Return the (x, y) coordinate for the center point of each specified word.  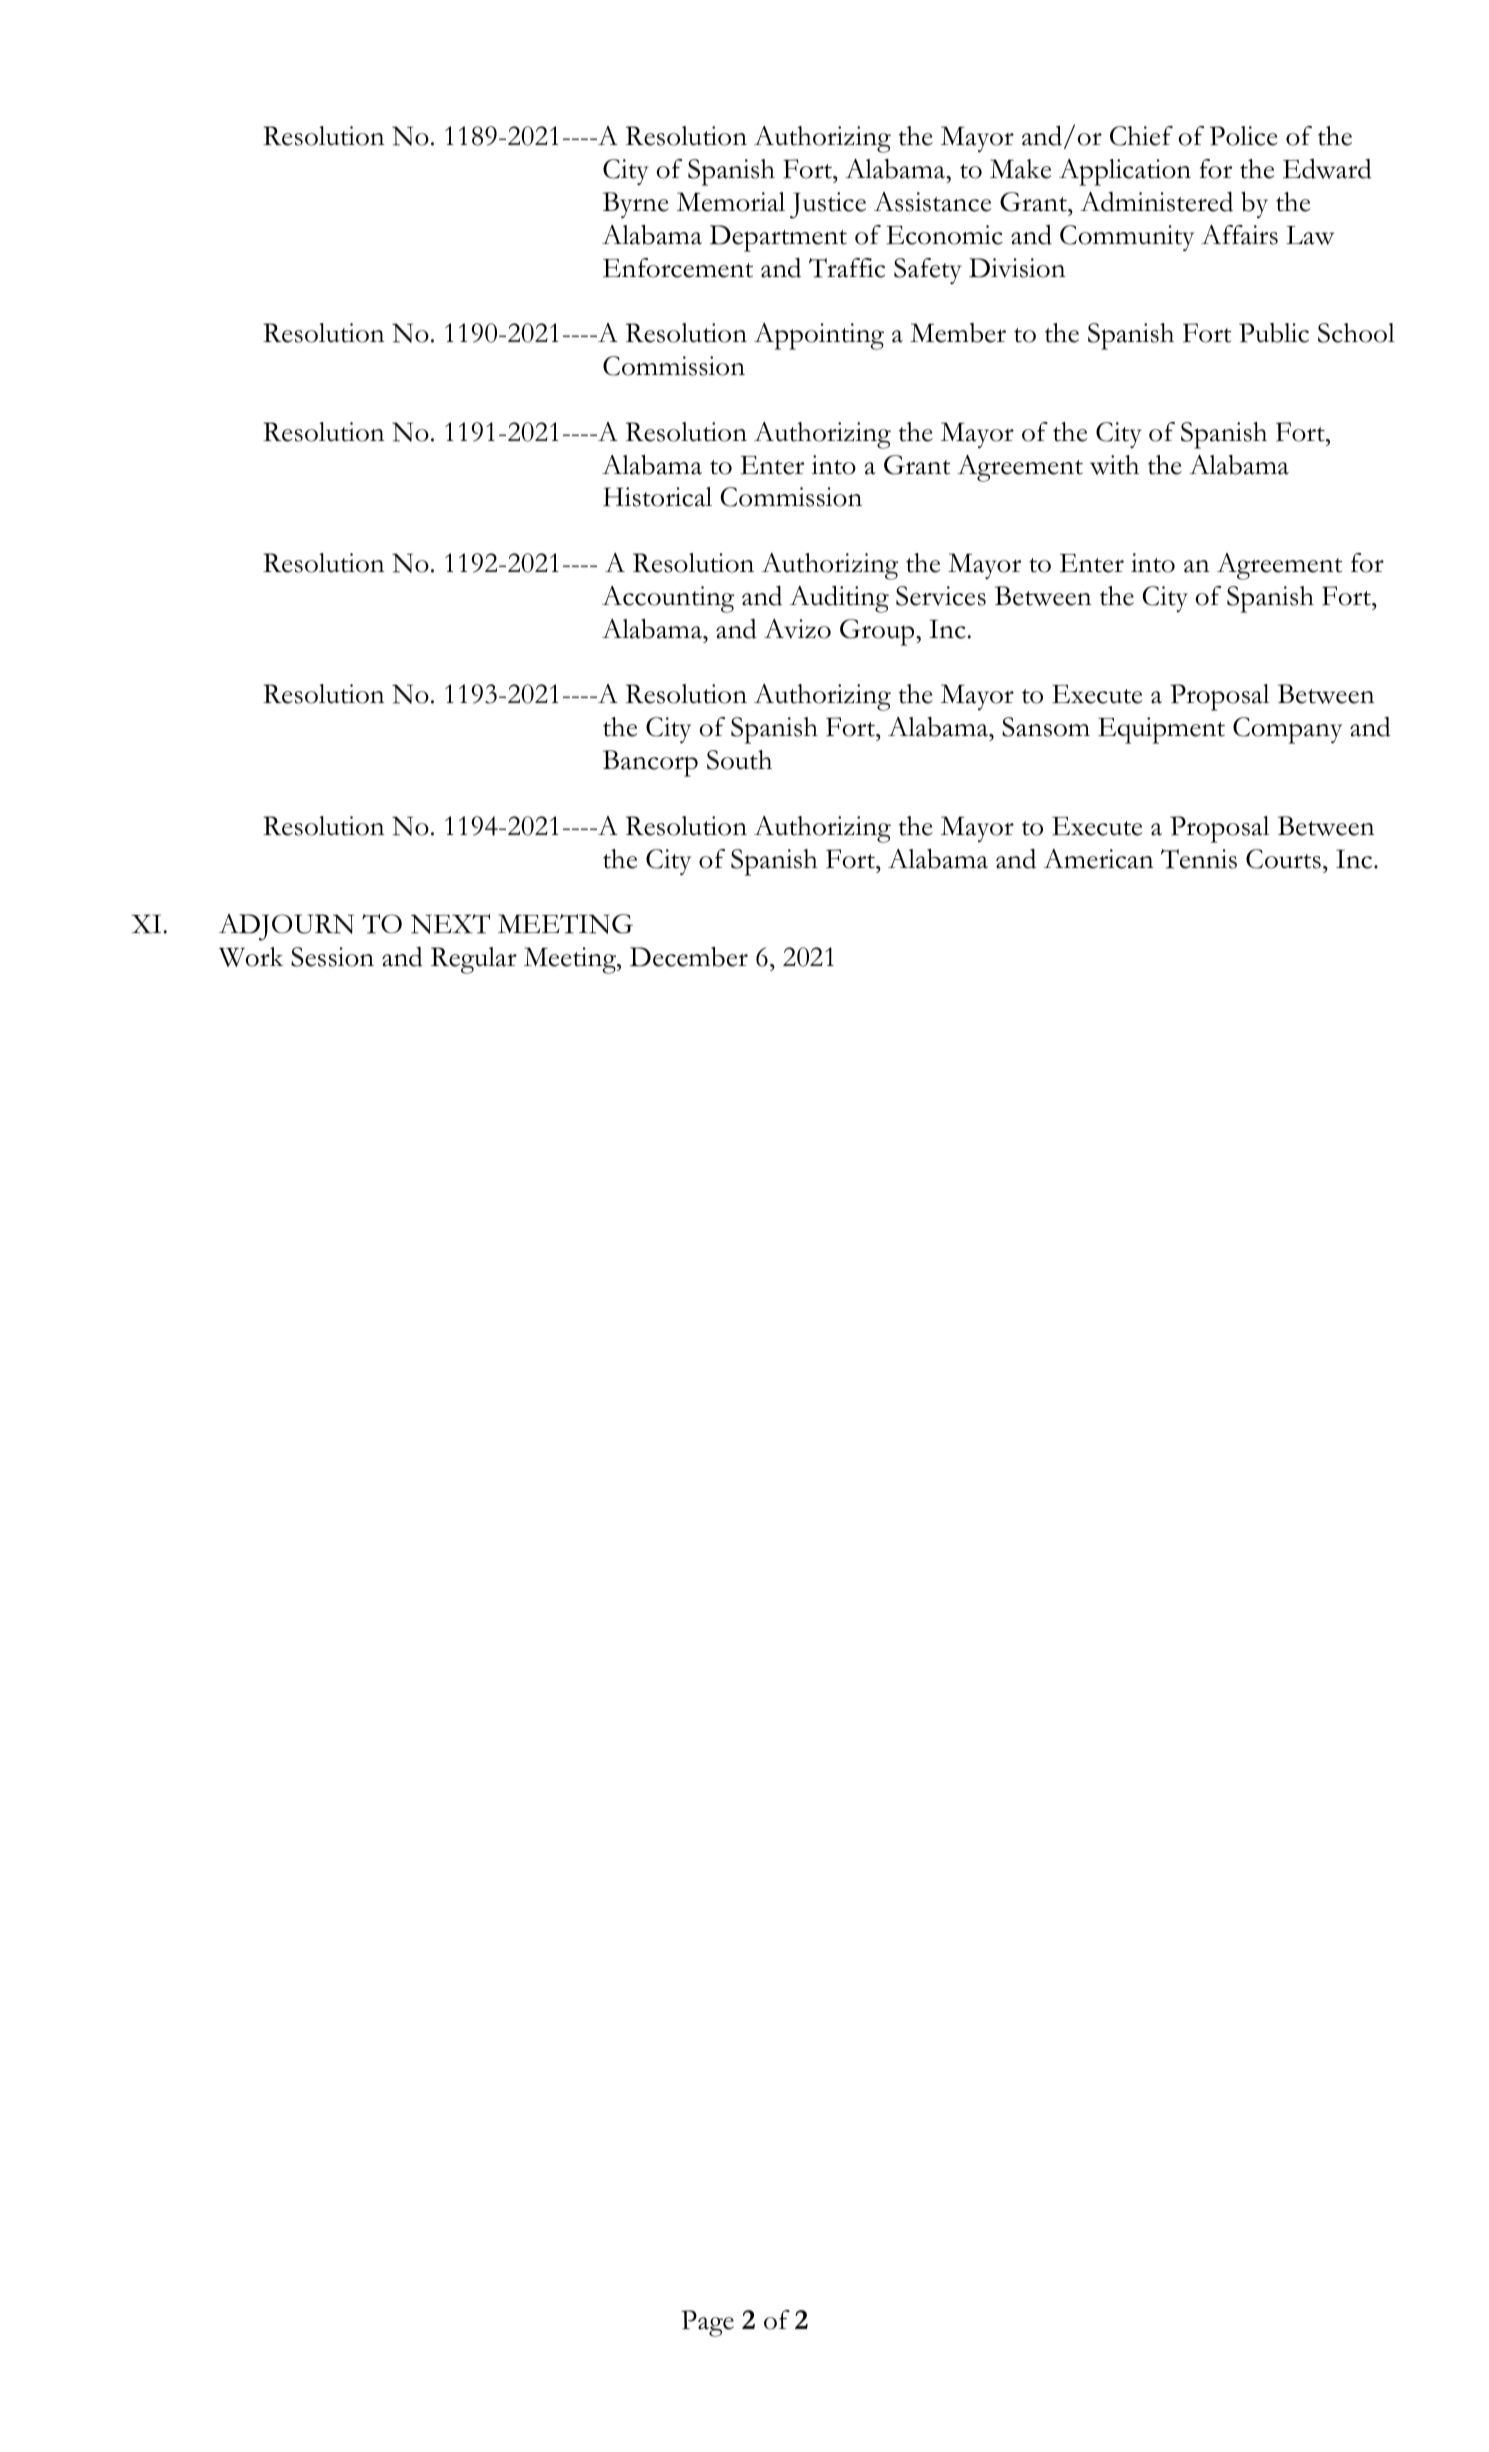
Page (707, 2323)
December (689, 957)
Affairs (1239, 235)
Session (332, 957)
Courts (1283, 859)
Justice (828, 205)
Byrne (636, 205)
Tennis (1199, 859)
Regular (474, 960)
